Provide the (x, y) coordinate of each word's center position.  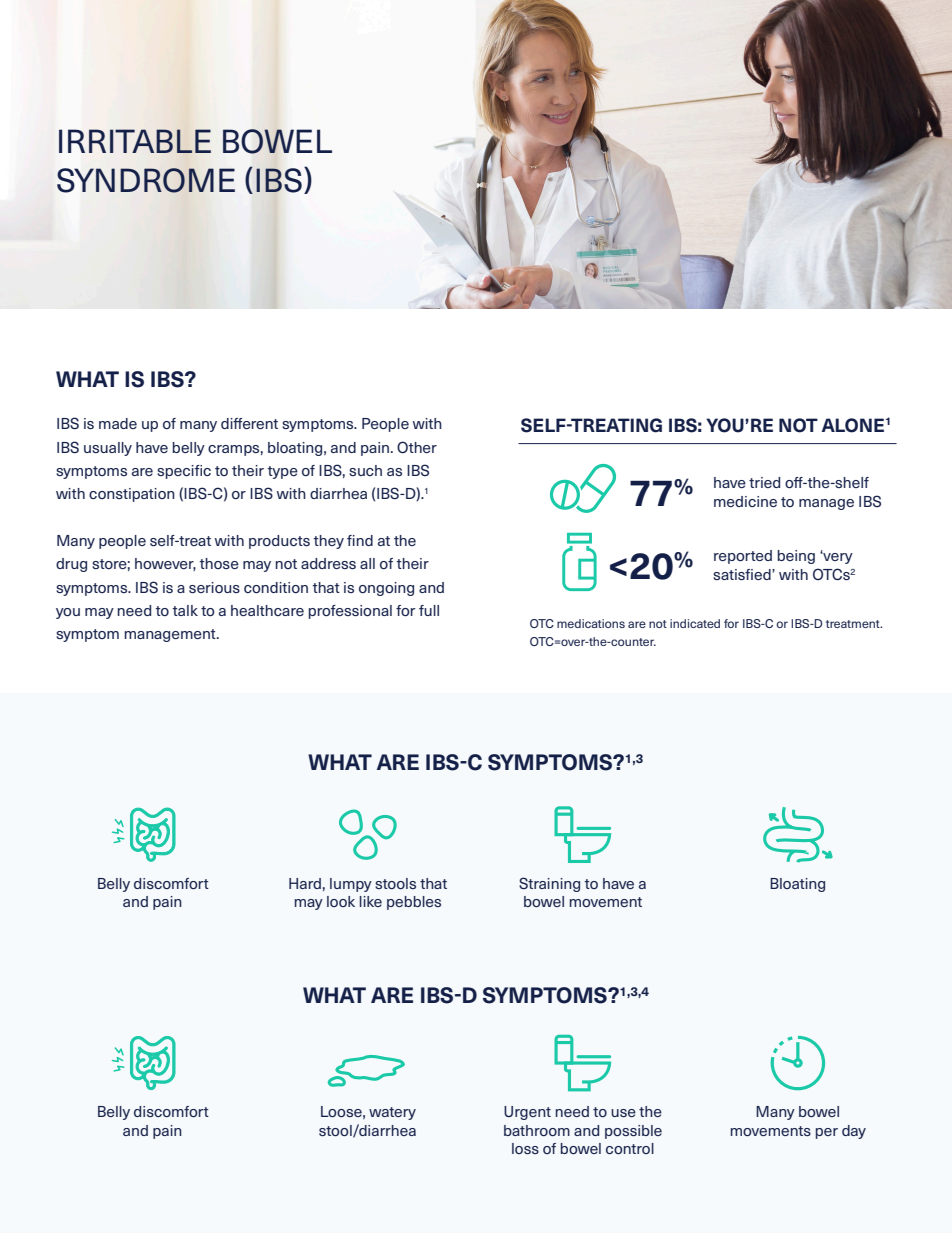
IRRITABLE (135, 141)
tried (764, 482)
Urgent (527, 1113)
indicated (695, 623)
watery (392, 1113)
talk (185, 610)
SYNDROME (146, 180)
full (429, 610)
